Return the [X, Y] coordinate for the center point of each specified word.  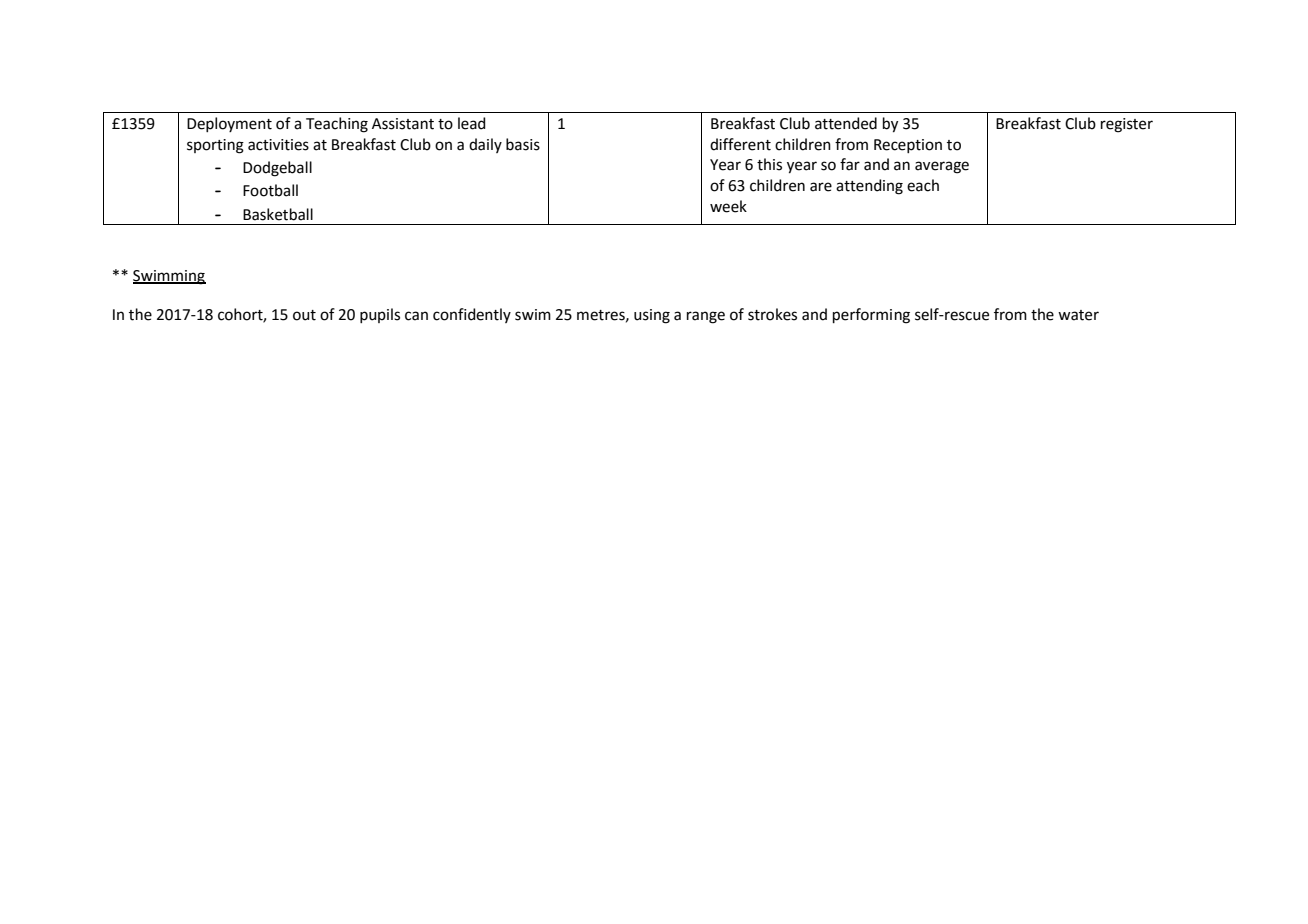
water [1078, 315]
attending [869, 187]
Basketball [278, 214]
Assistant [403, 124]
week [728, 206]
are [821, 187]
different [740, 144]
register [1127, 125]
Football [270, 190]
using [652, 316]
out [304, 315]
